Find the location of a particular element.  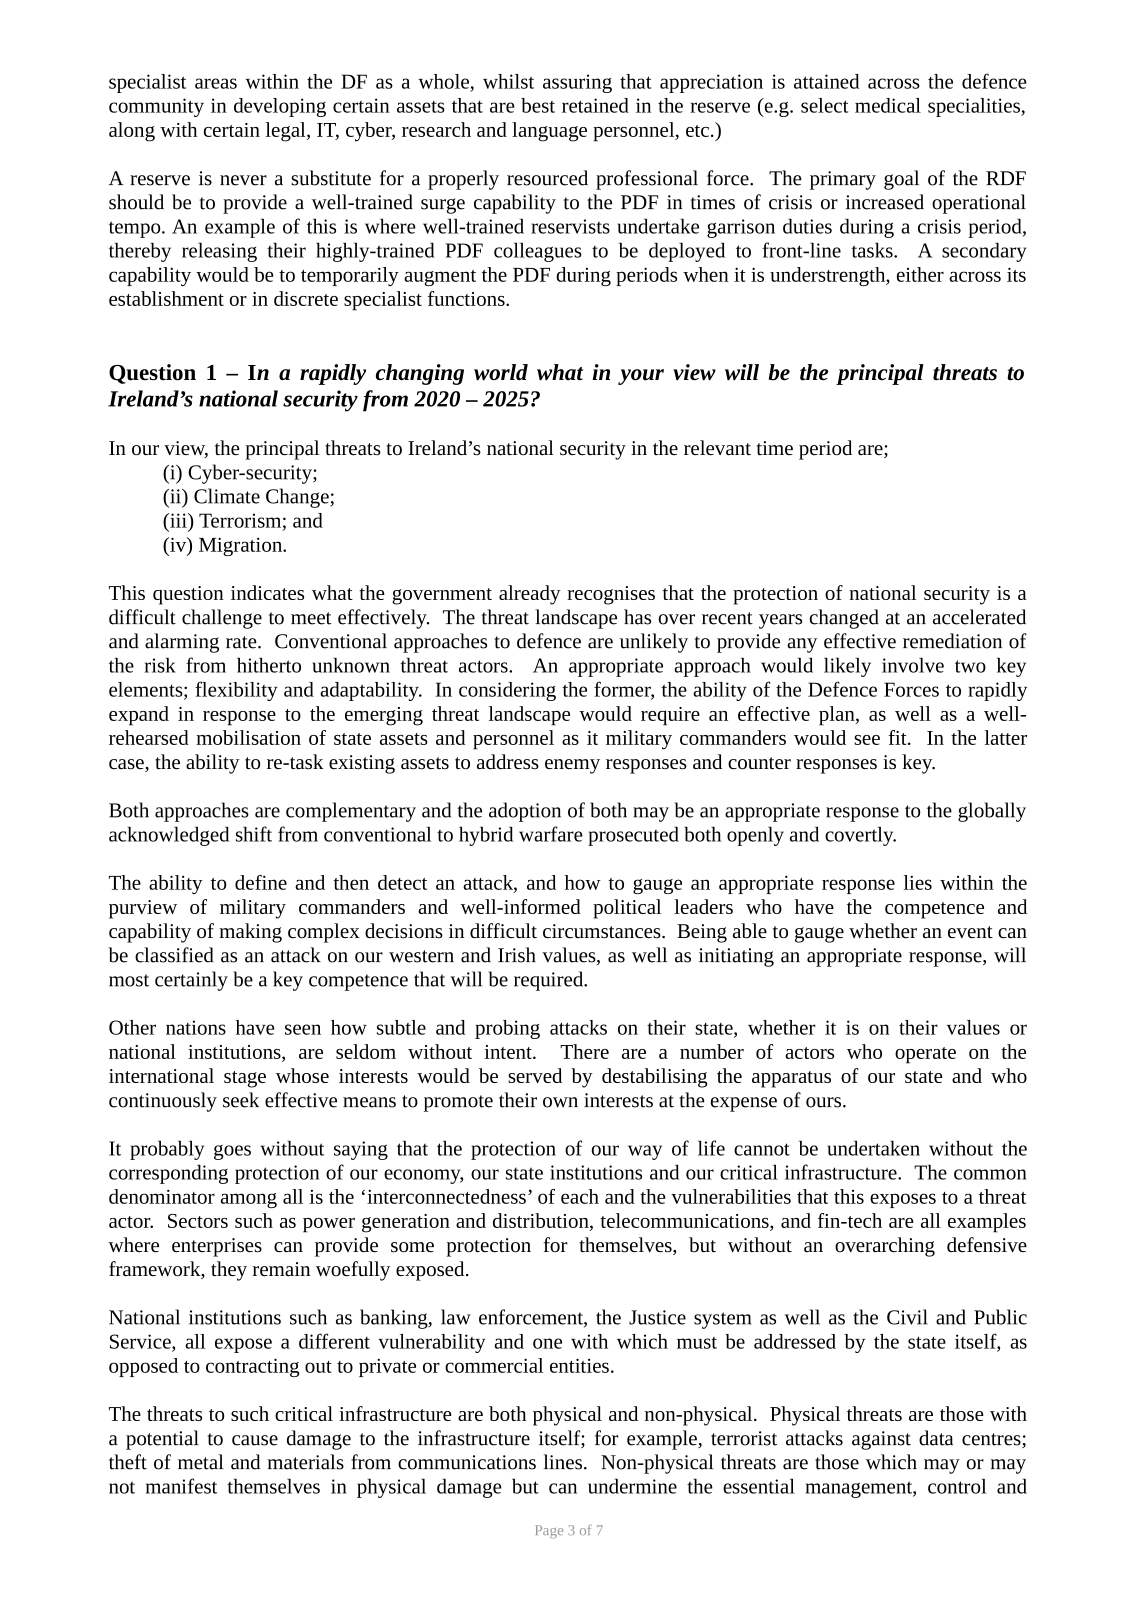

globally is located at coordinates (992, 812).
